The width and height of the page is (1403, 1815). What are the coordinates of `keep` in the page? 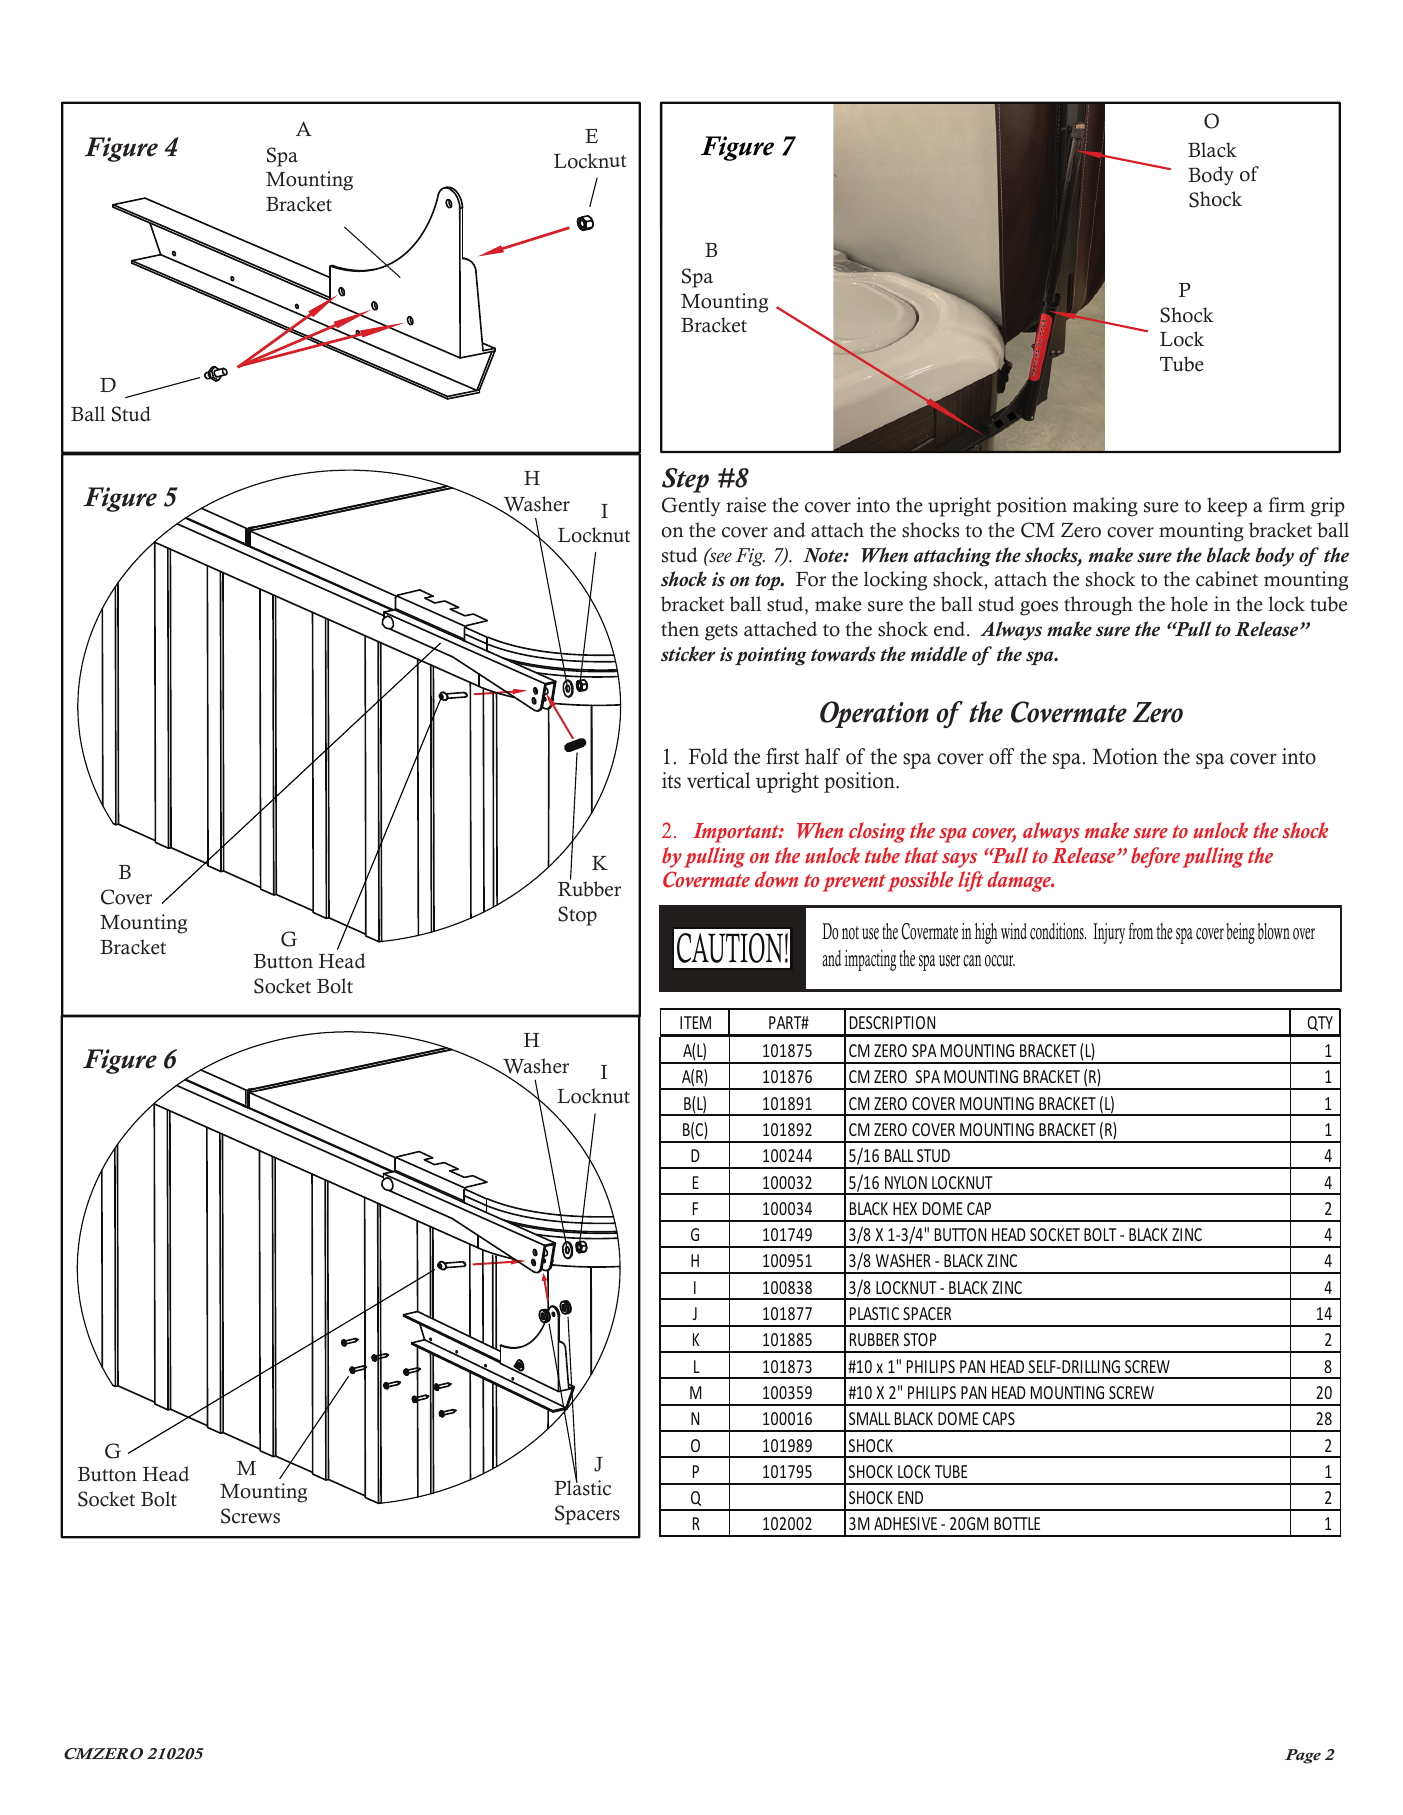 It's located at (1227, 507).
